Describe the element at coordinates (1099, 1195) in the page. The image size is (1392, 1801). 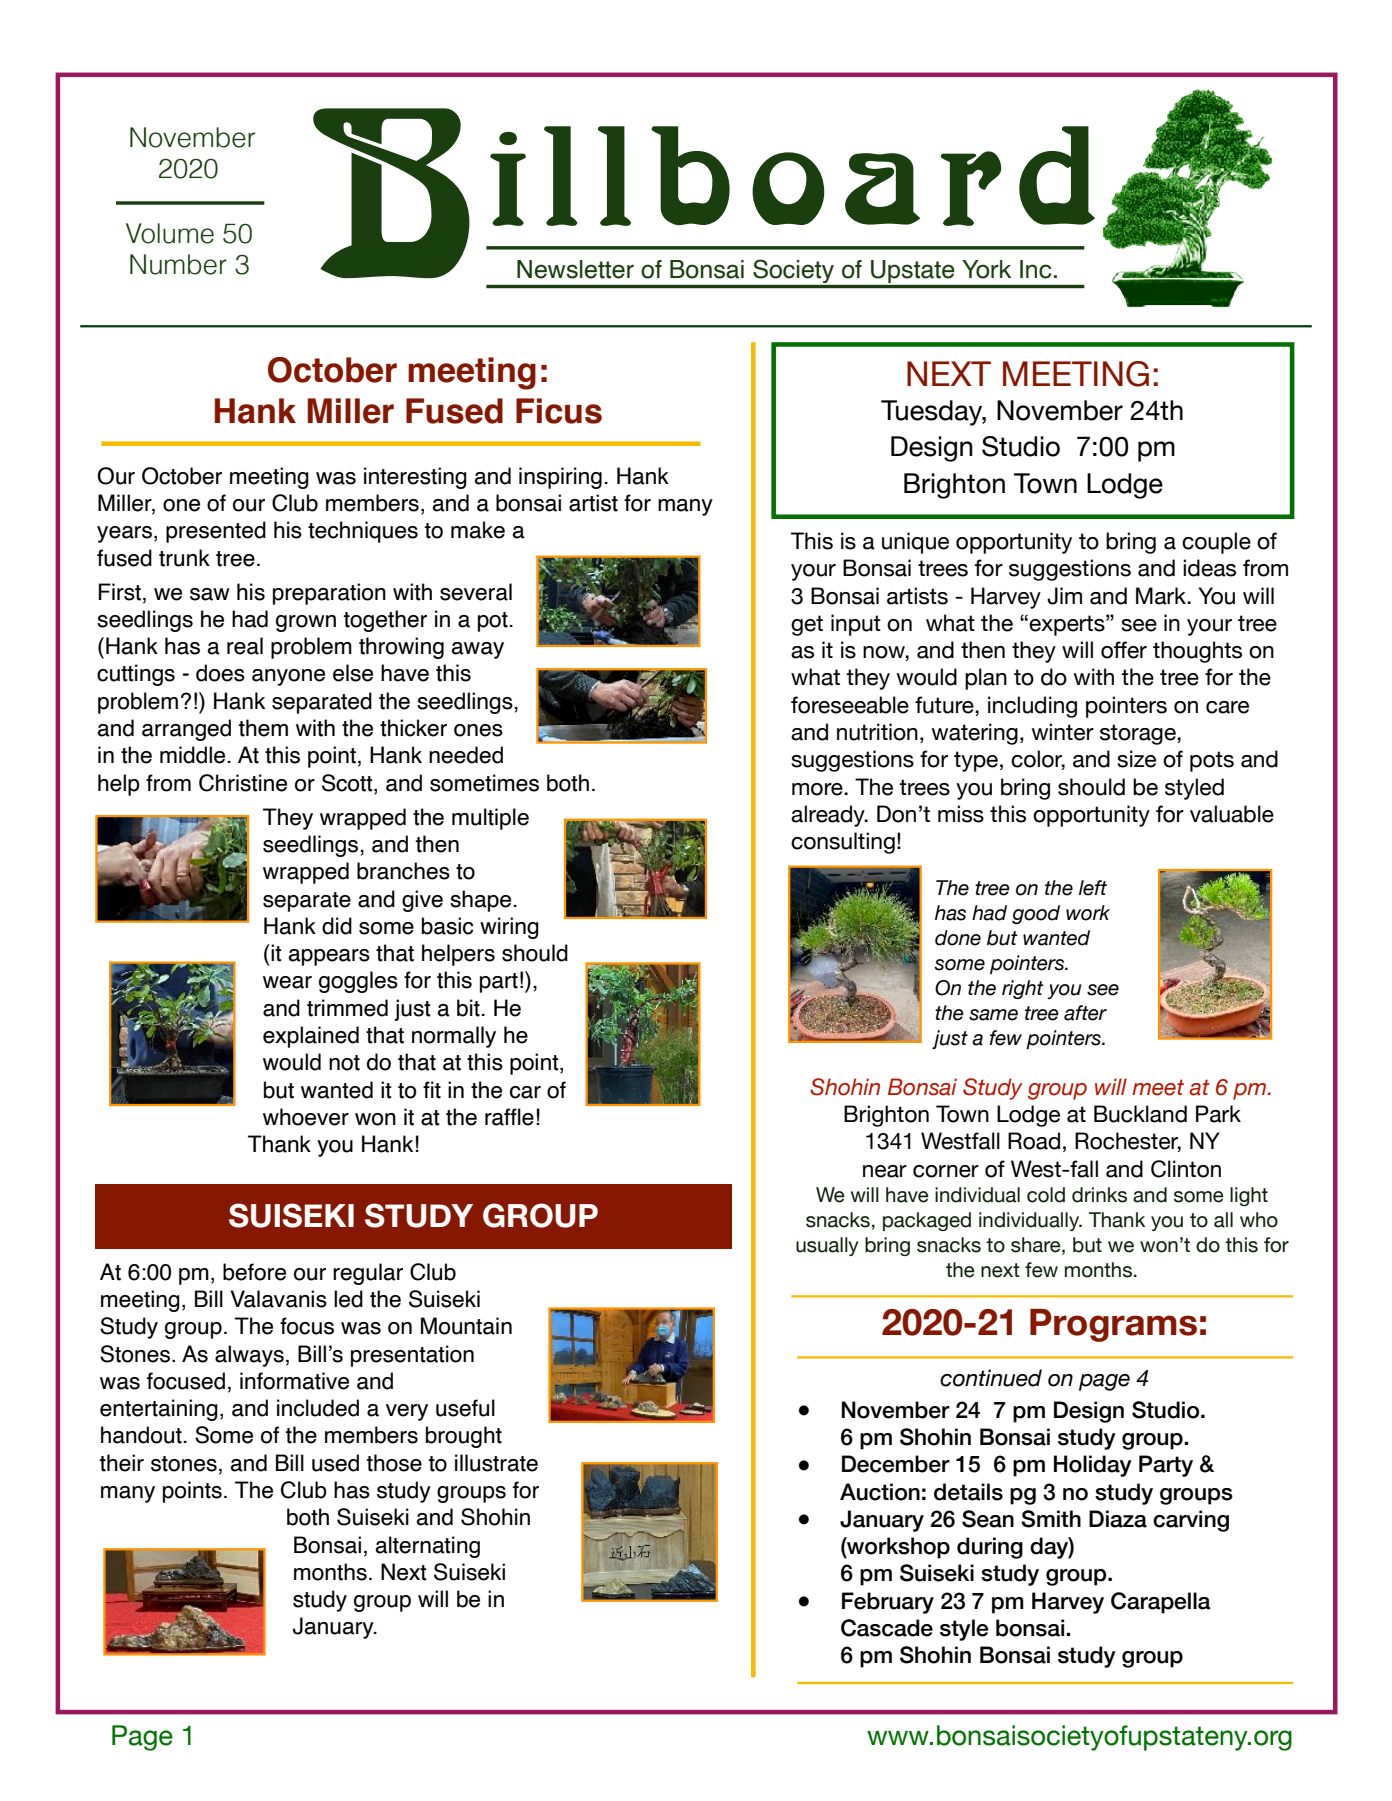
I see `drinks` at that location.
